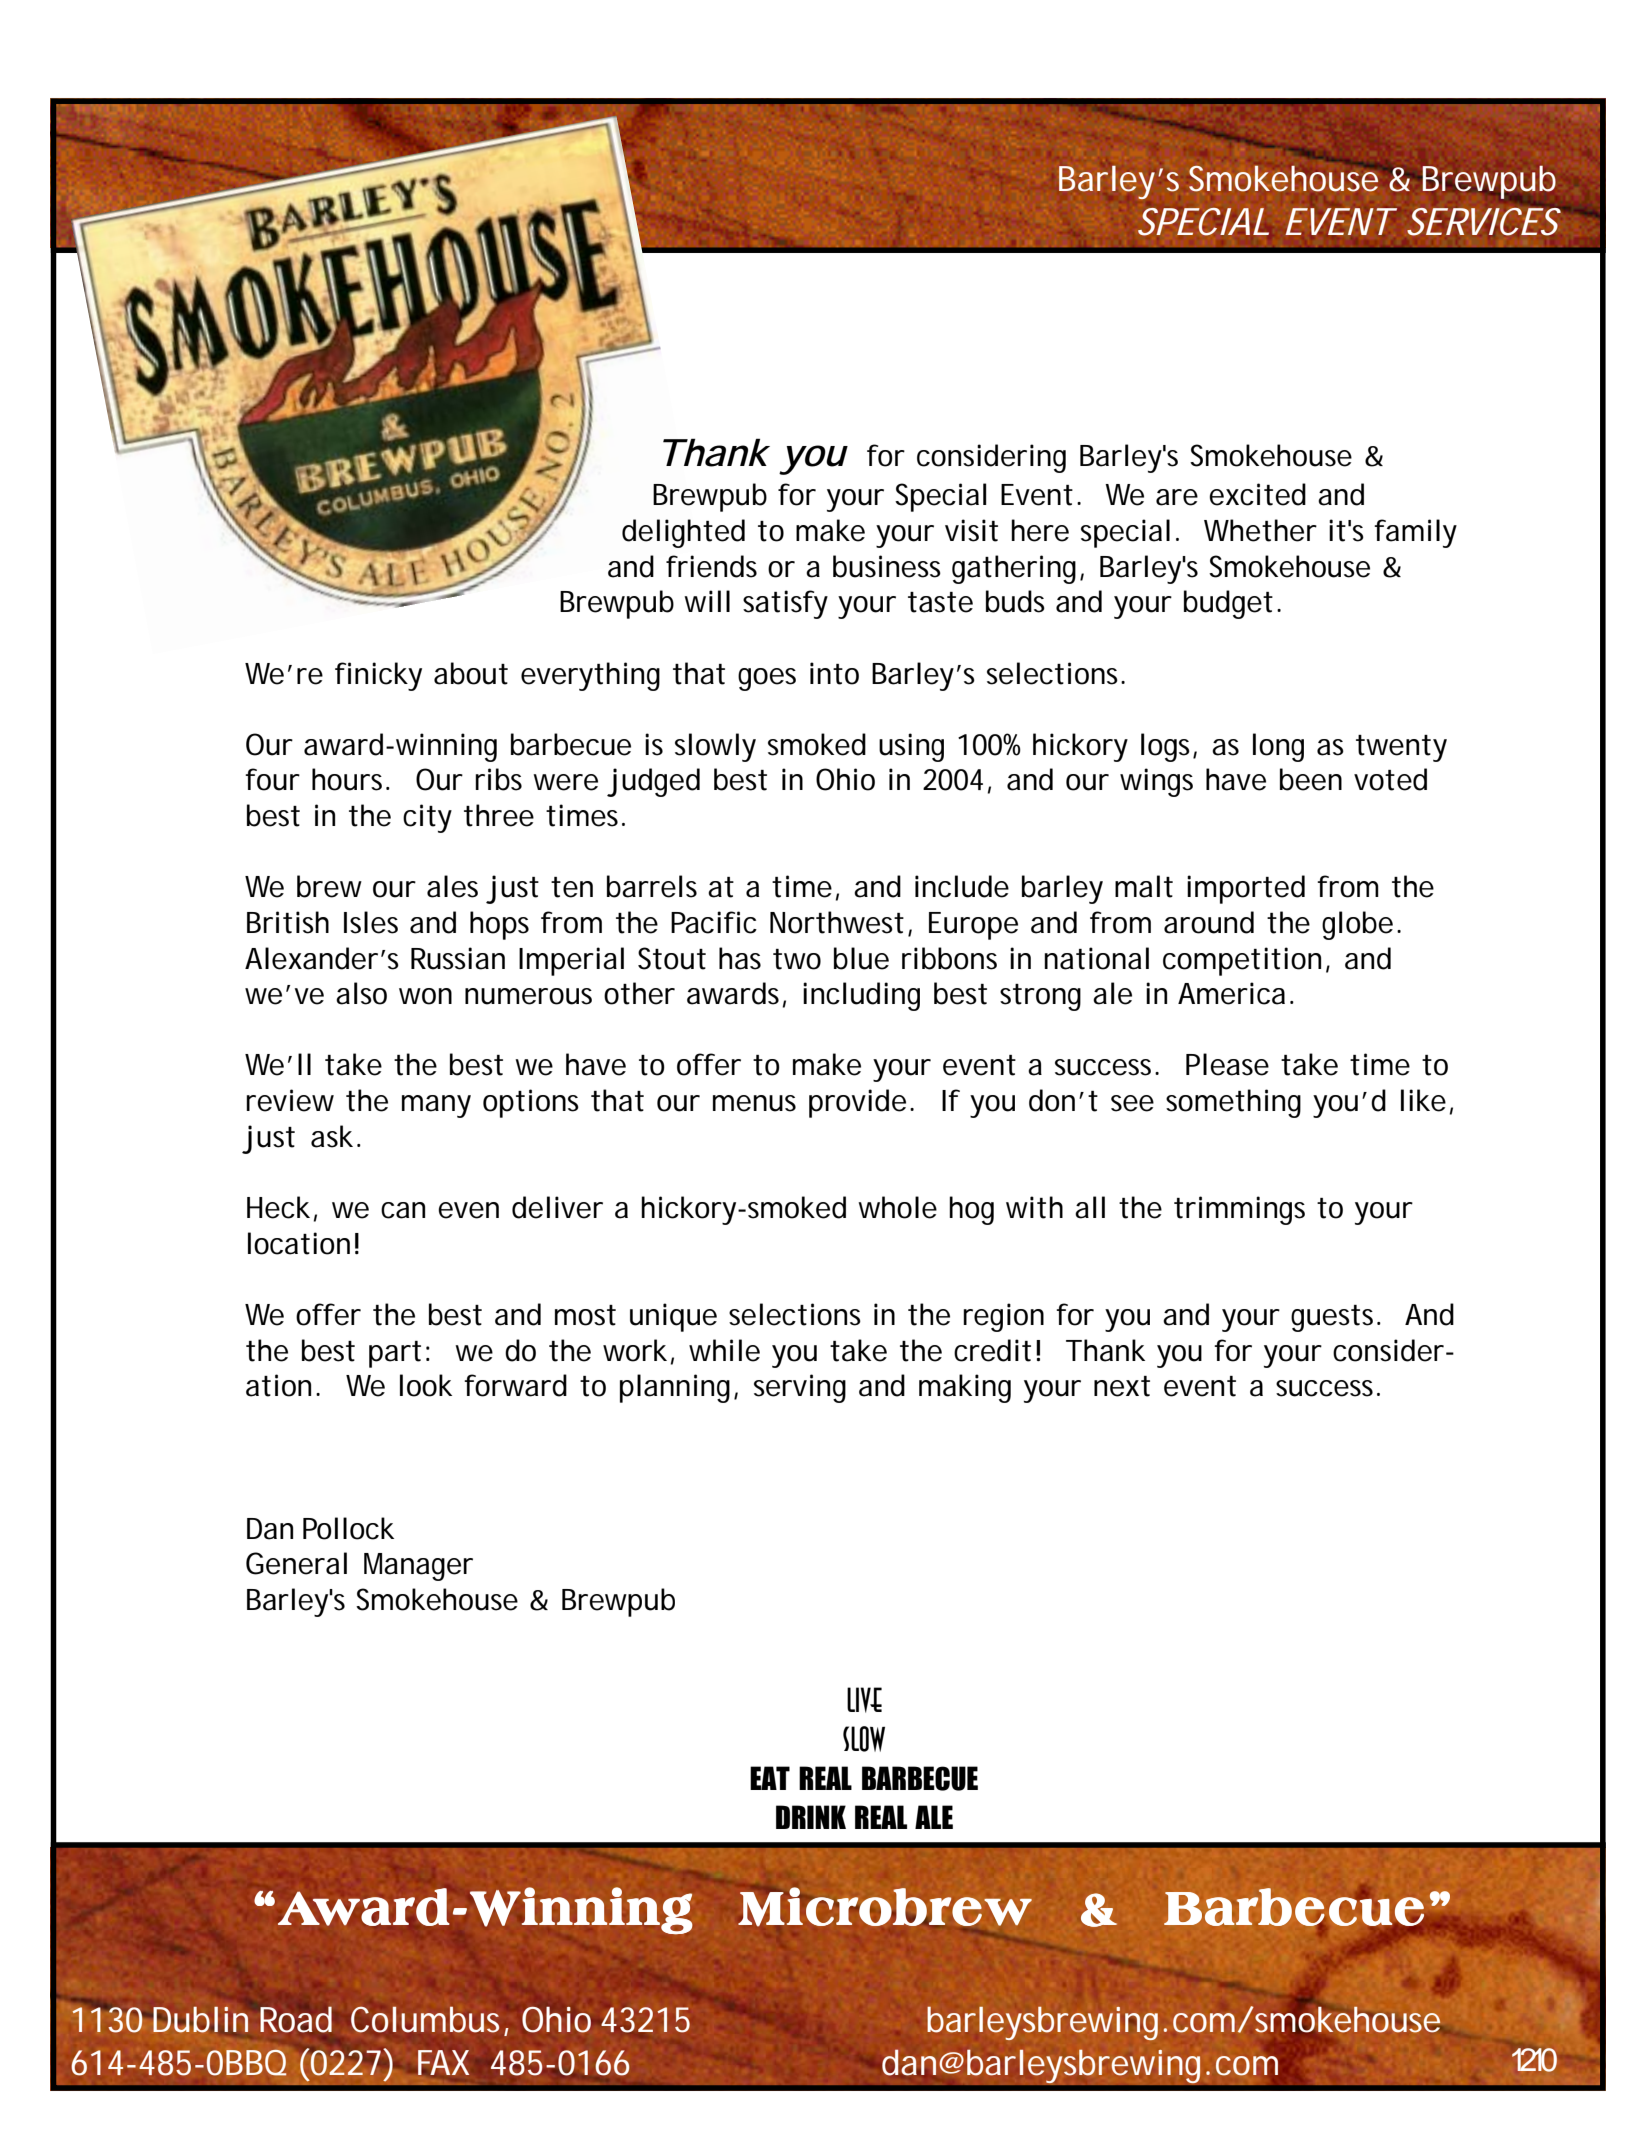 Image resolution: width=1652 pixels, height=2138 pixels. I want to click on Road, so click(296, 2019).
